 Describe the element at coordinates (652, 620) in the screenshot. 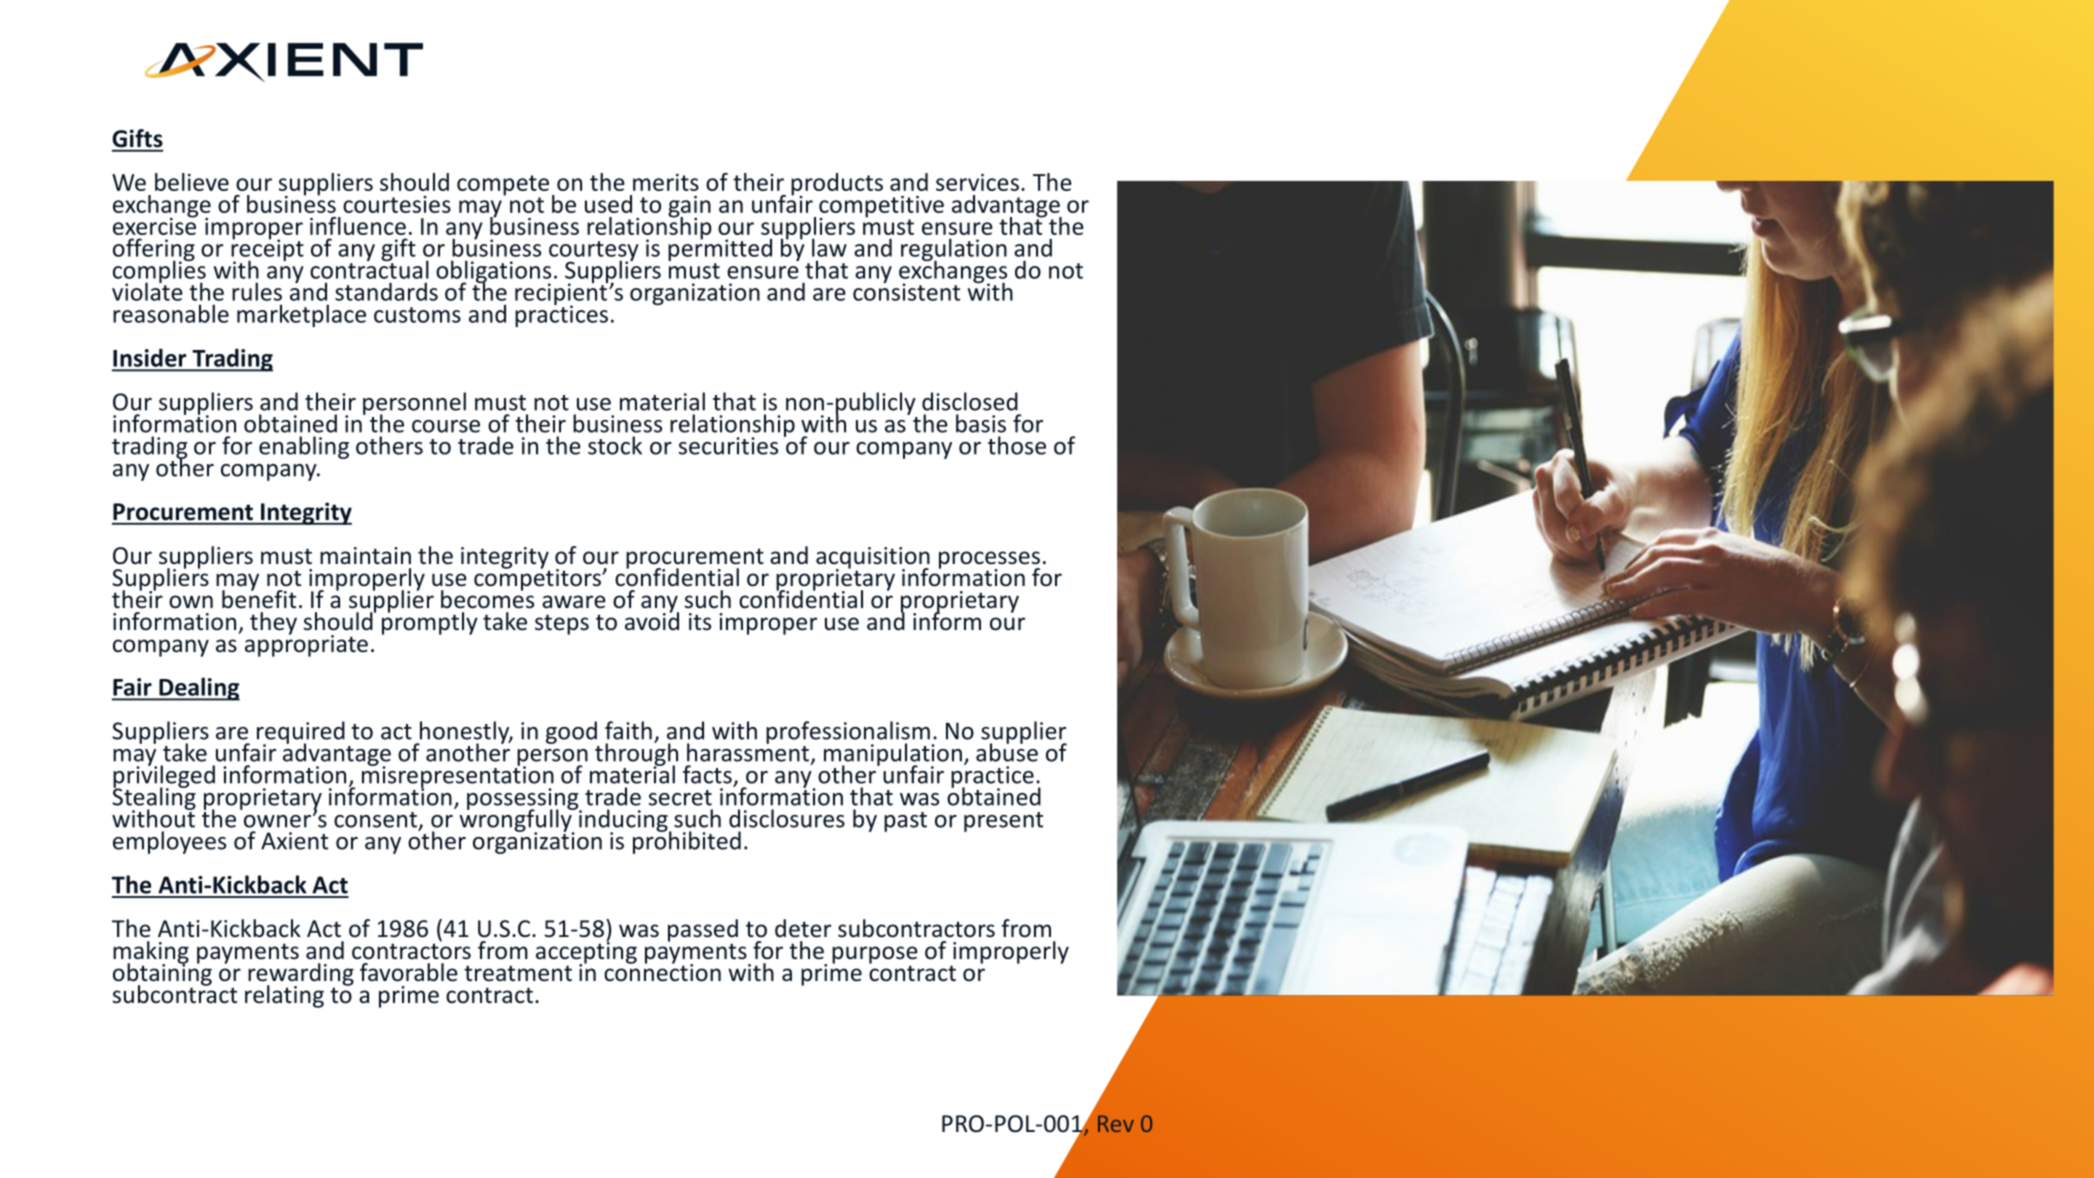

I see `avoid` at that location.
